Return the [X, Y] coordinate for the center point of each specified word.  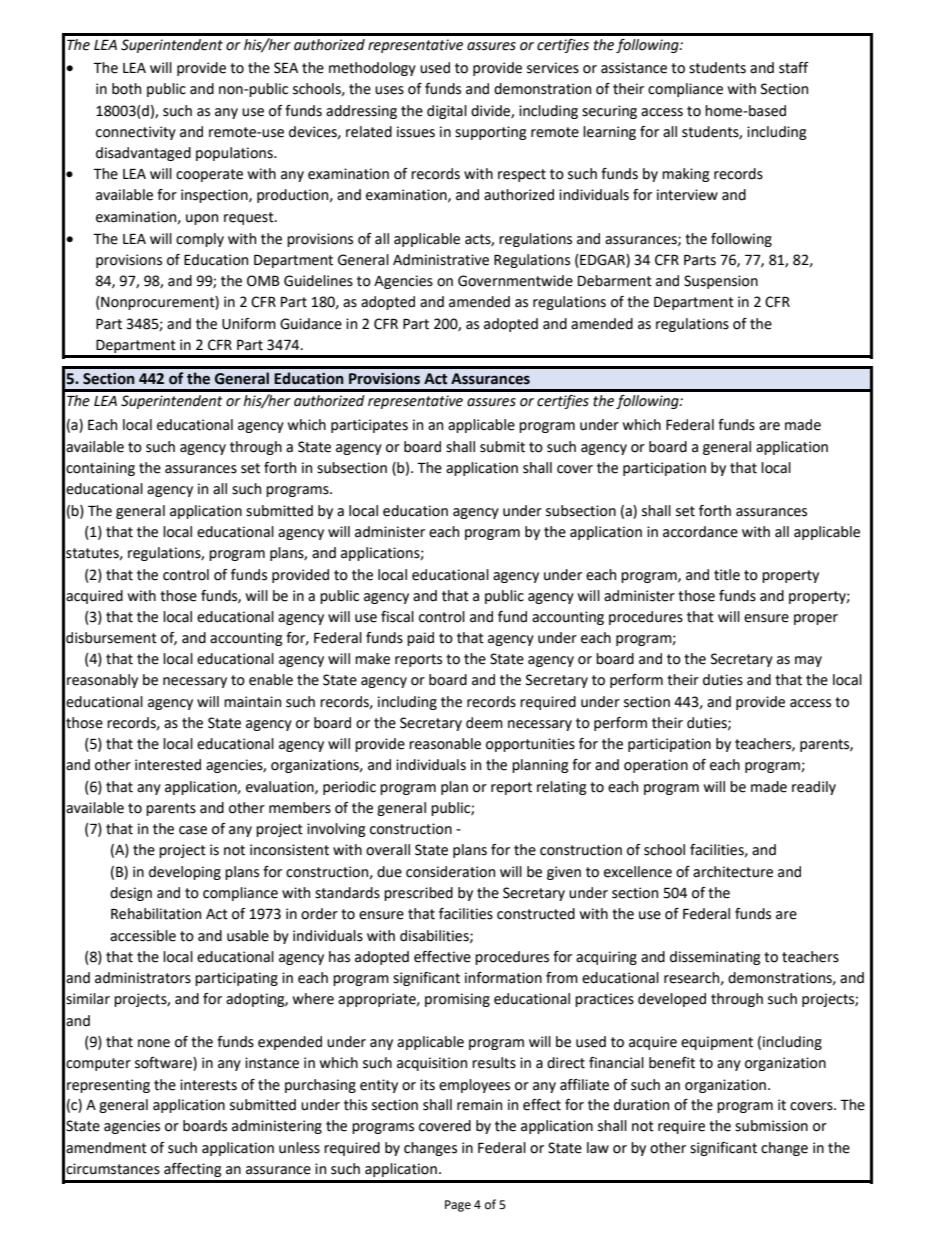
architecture [733, 872]
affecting [192, 1170]
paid [420, 639]
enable [271, 680]
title [727, 575]
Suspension [721, 282]
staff [794, 68]
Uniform [249, 324]
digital [447, 112]
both [126, 89]
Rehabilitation [156, 914]
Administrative [441, 260]
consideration [450, 872]
